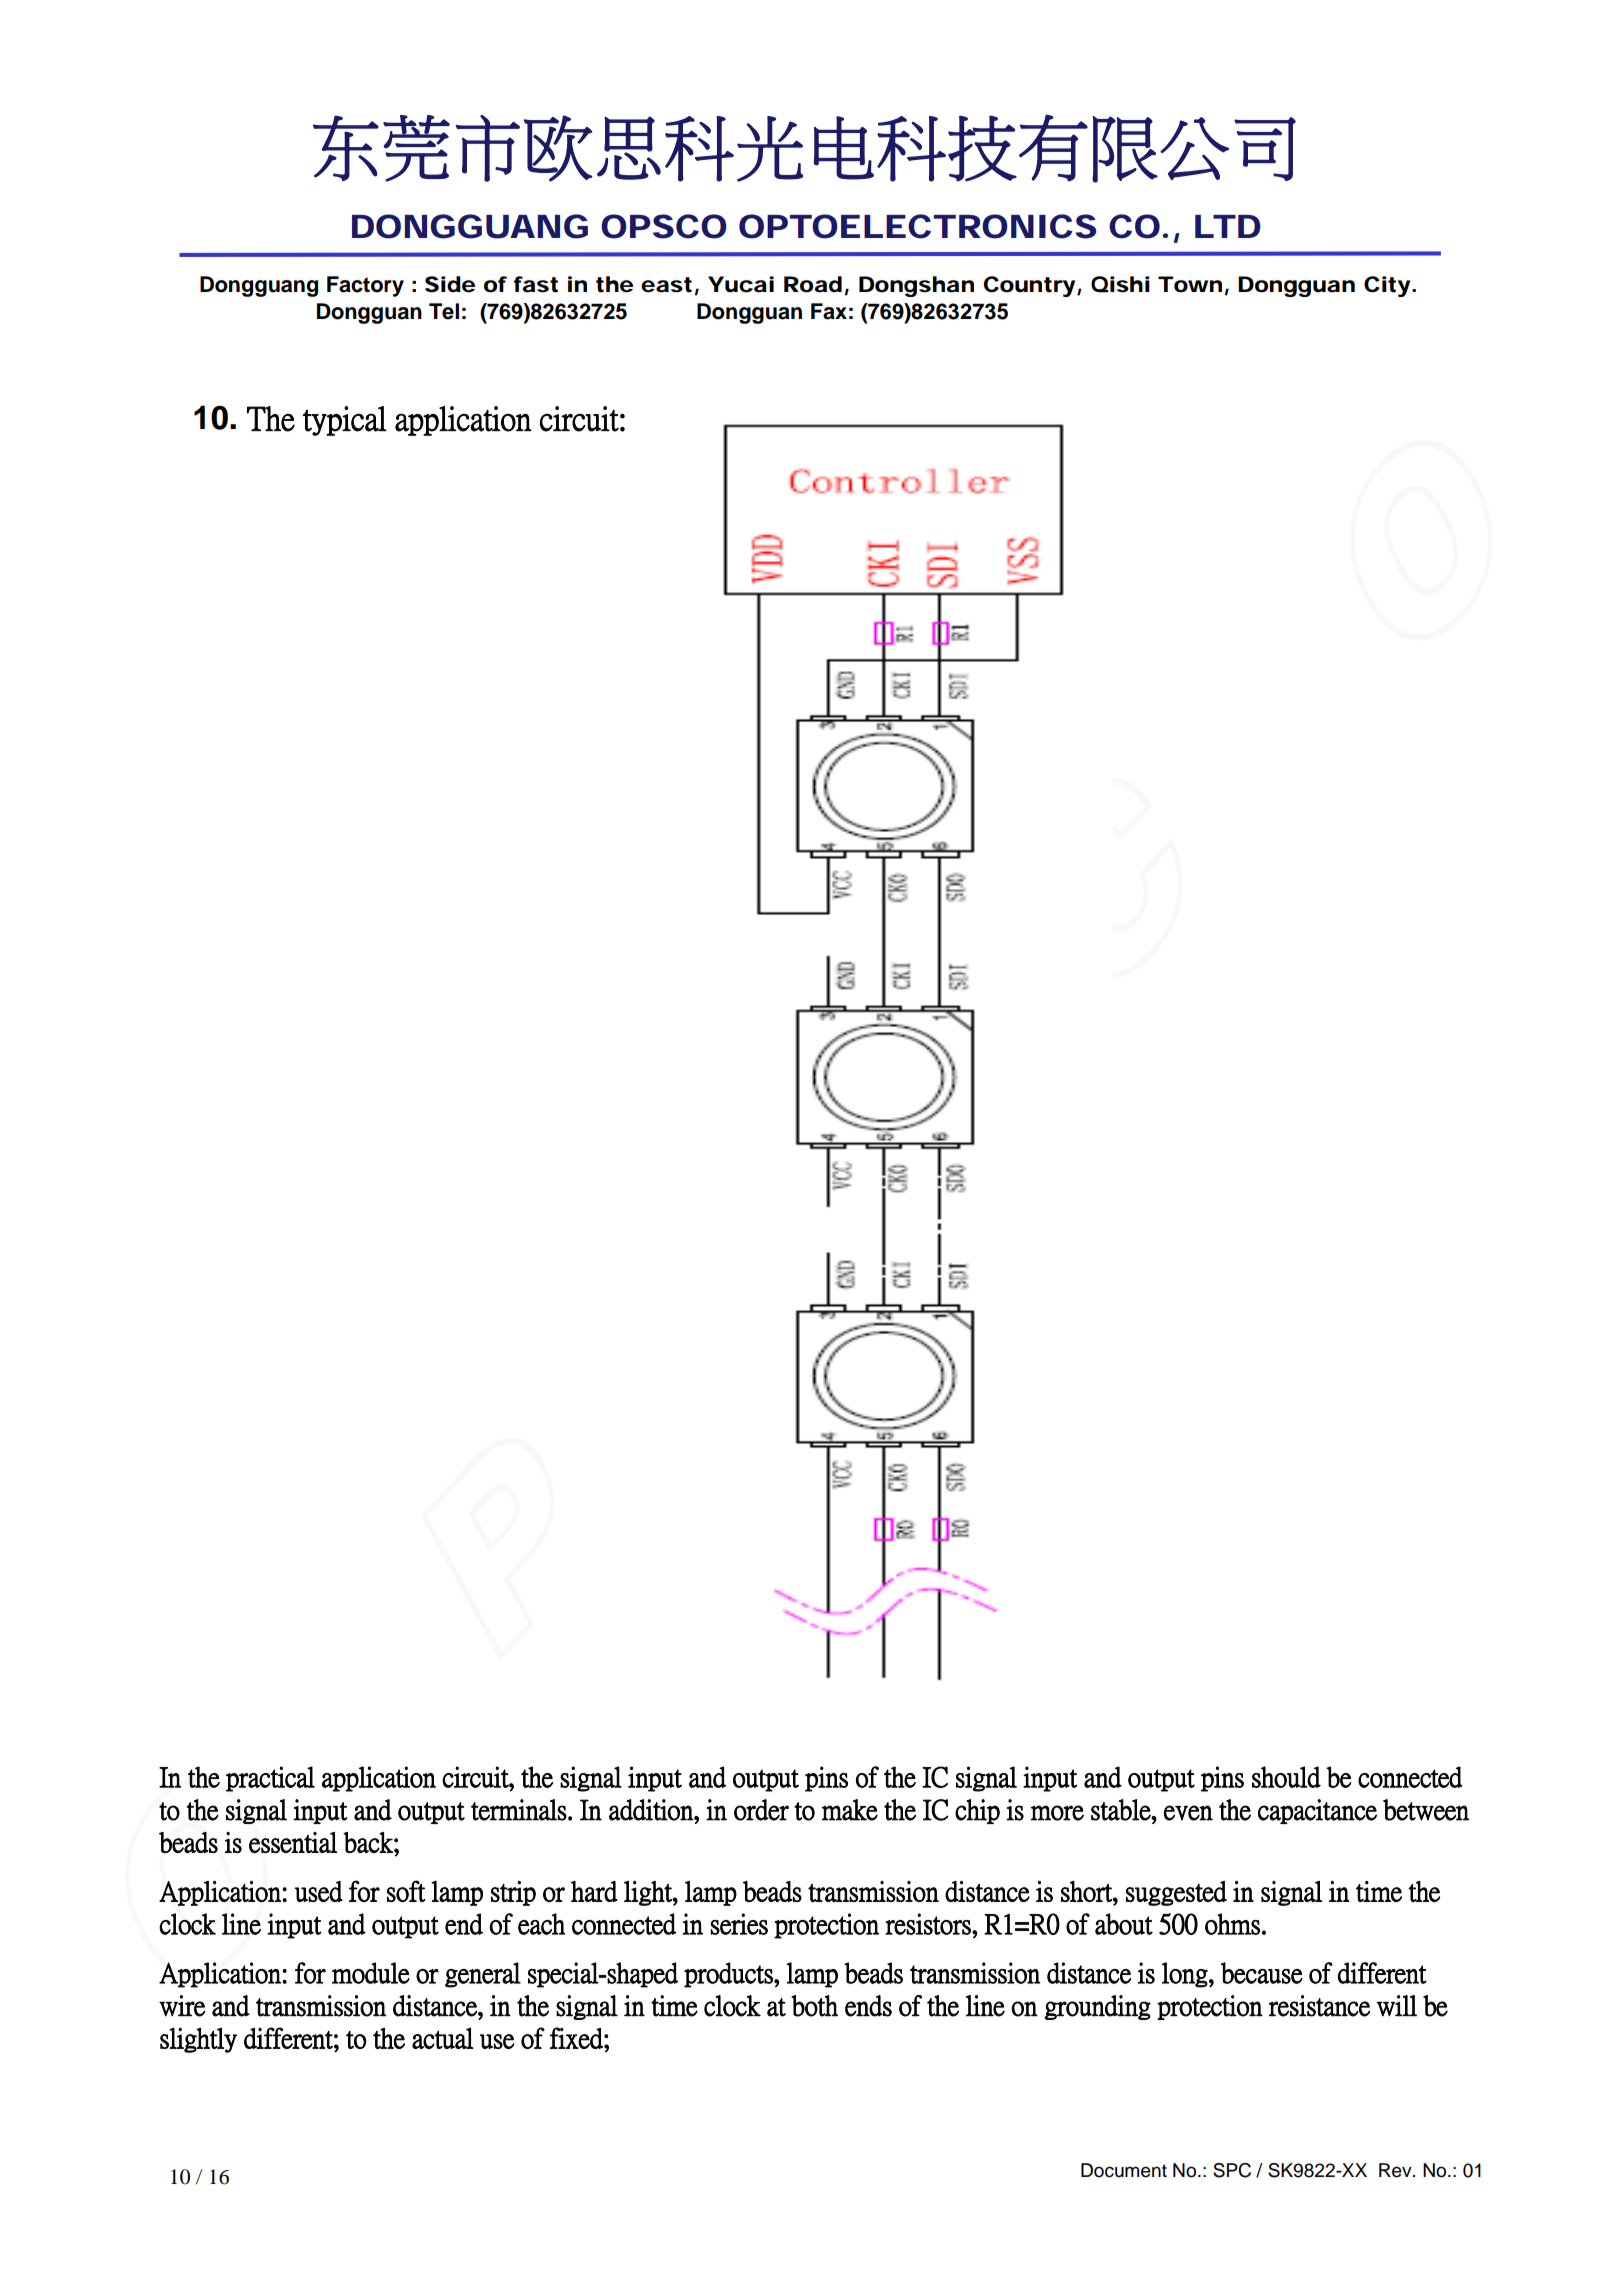 Image resolution: width=1619 pixels, height=2291 pixels. What do you see at coordinates (442, 2038) in the screenshot?
I see `actual` at bounding box center [442, 2038].
